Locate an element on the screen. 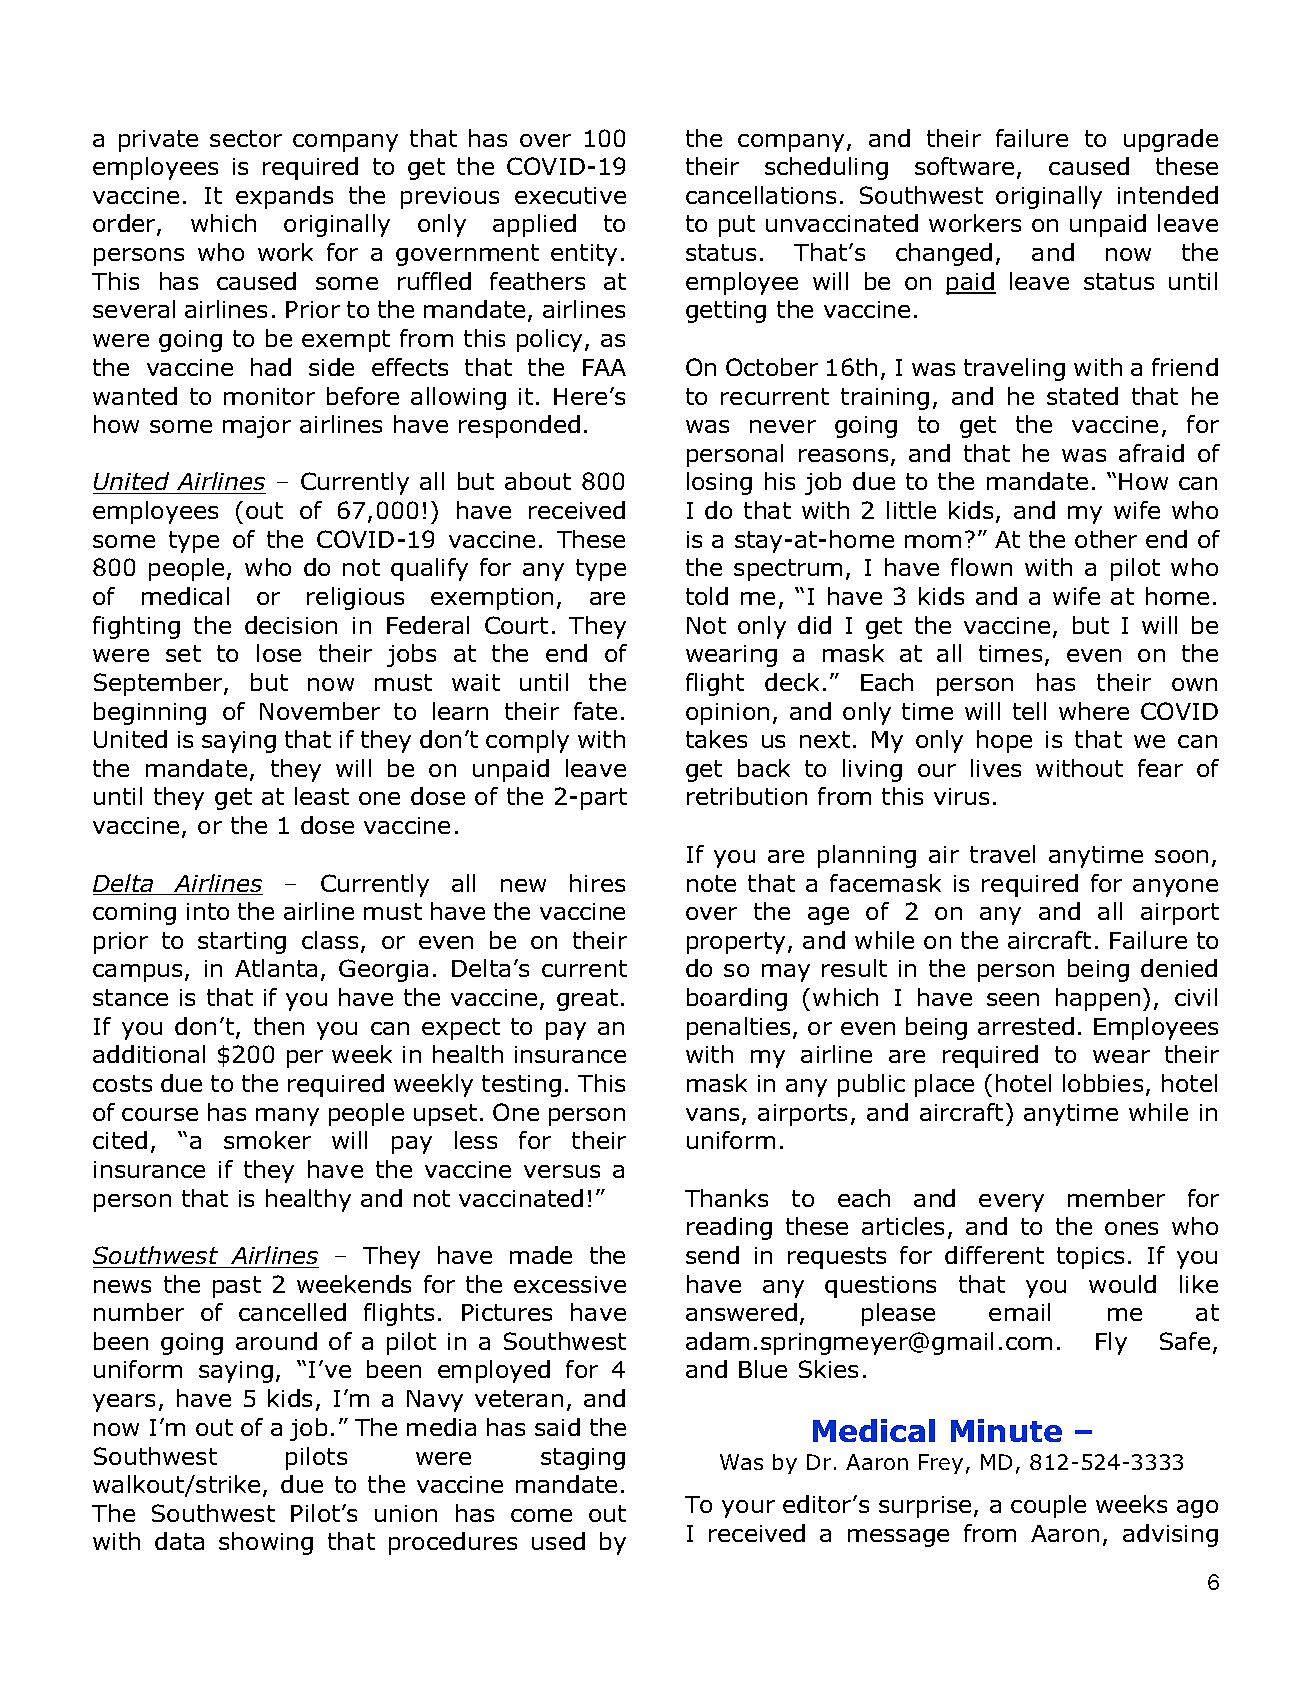 This screenshot has width=1312, height=1697. least is located at coordinates (322, 796).
